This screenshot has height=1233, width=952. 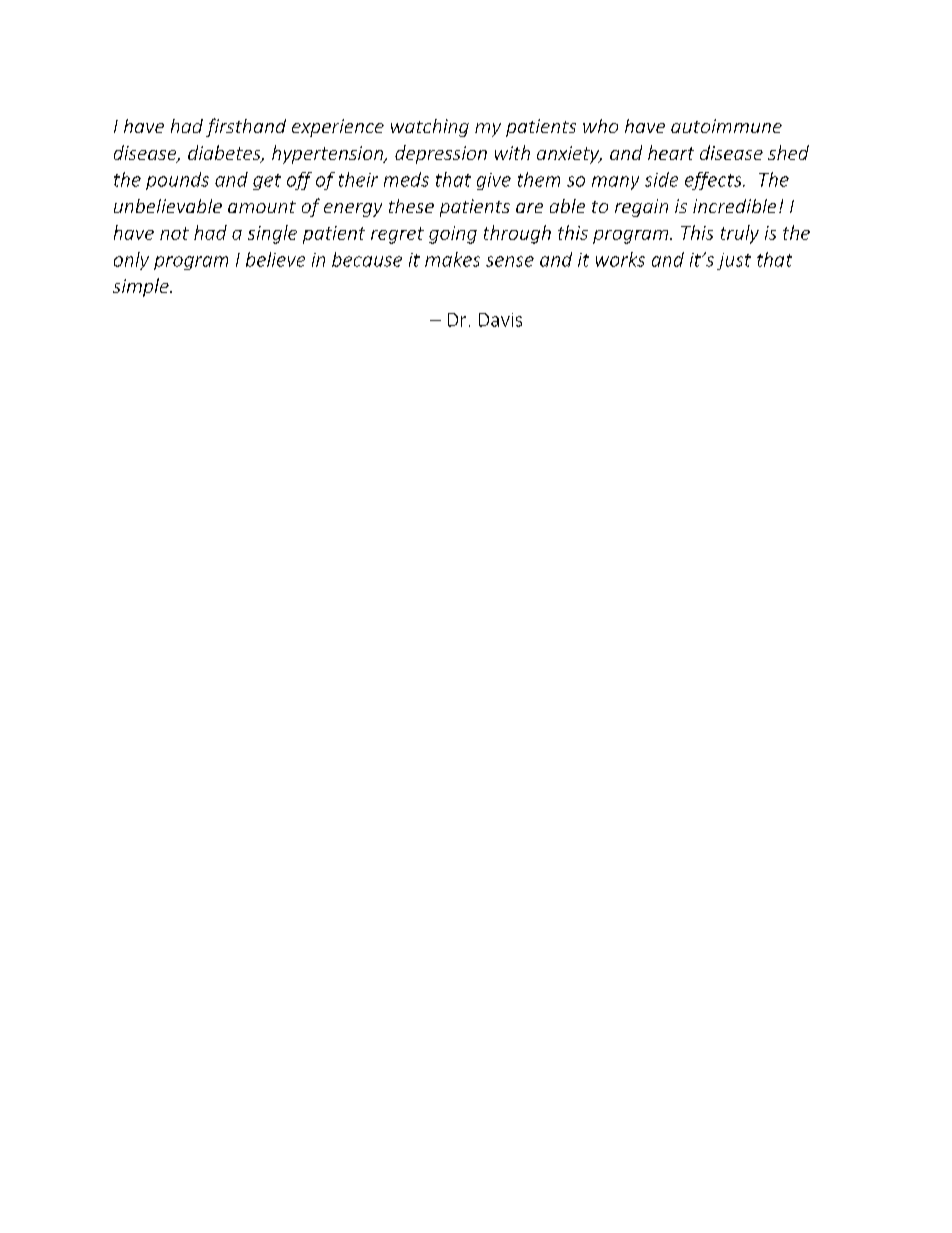 What do you see at coordinates (714, 181) in the screenshot?
I see `effects` at bounding box center [714, 181].
